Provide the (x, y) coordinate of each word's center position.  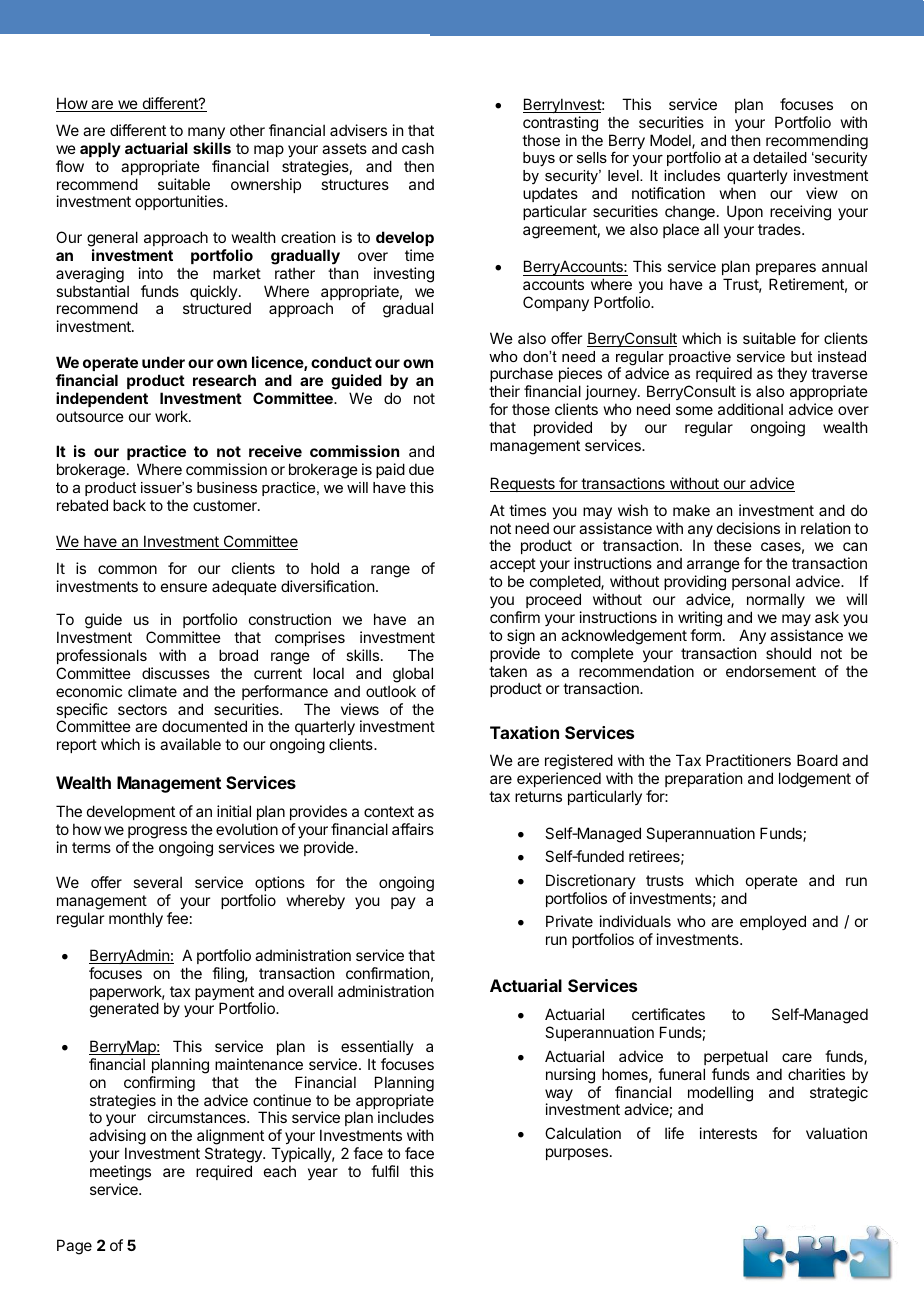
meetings (120, 1173)
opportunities (180, 202)
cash (418, 148)
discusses (176, 673)
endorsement (771, 671)
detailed (780, 157)
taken (508, 671)
